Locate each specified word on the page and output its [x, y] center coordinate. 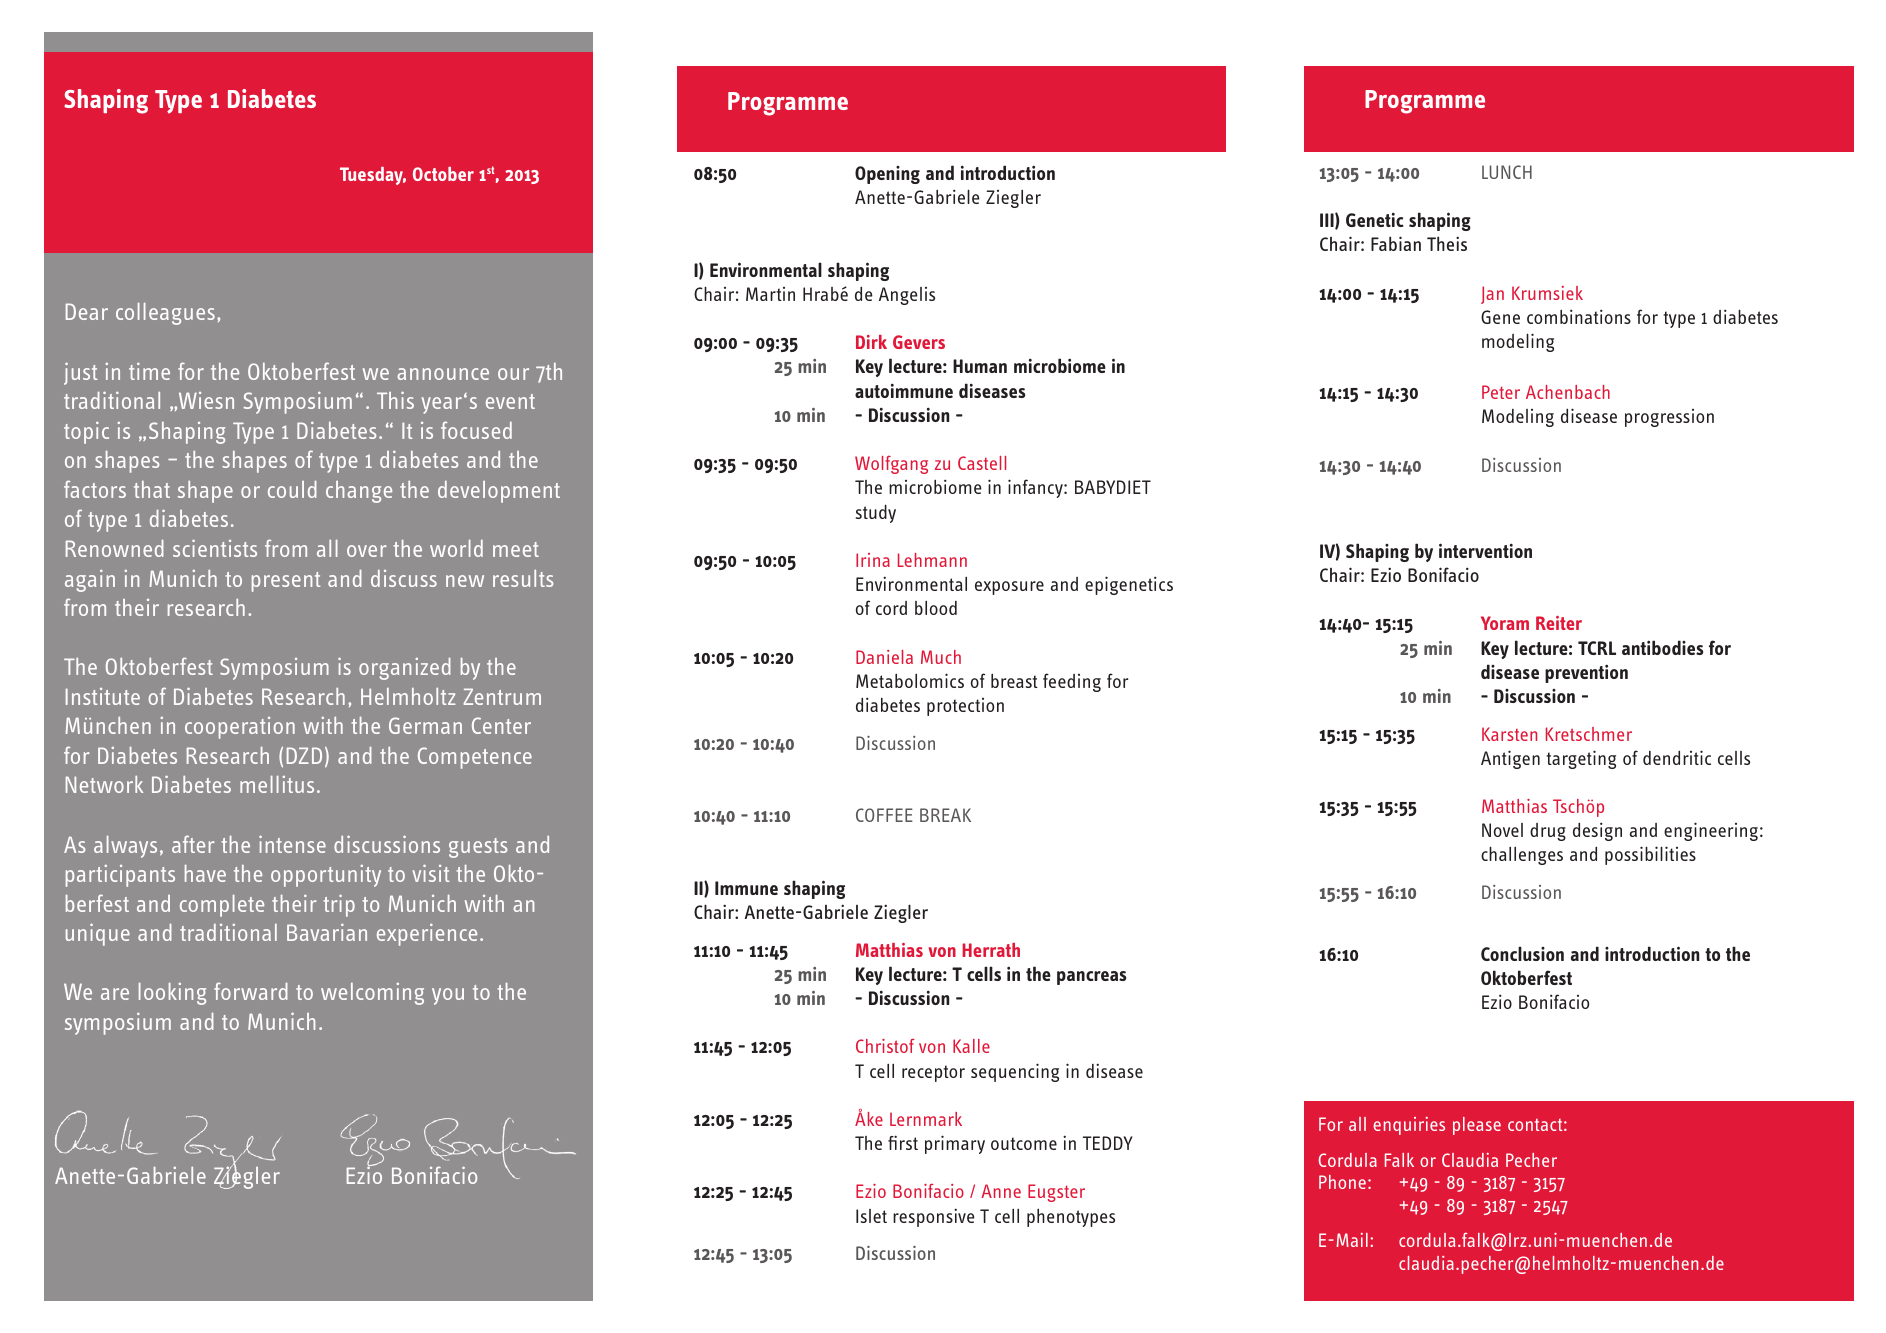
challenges [1522, 855]
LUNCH [1507, 172]
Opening [887, 175]
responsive [934, 1217]
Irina [873, 560]
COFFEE [884, 815]
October [443, 174]
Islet [871, 1216]
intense [292, 844]
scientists [215, 548]
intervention [1485, 550]
